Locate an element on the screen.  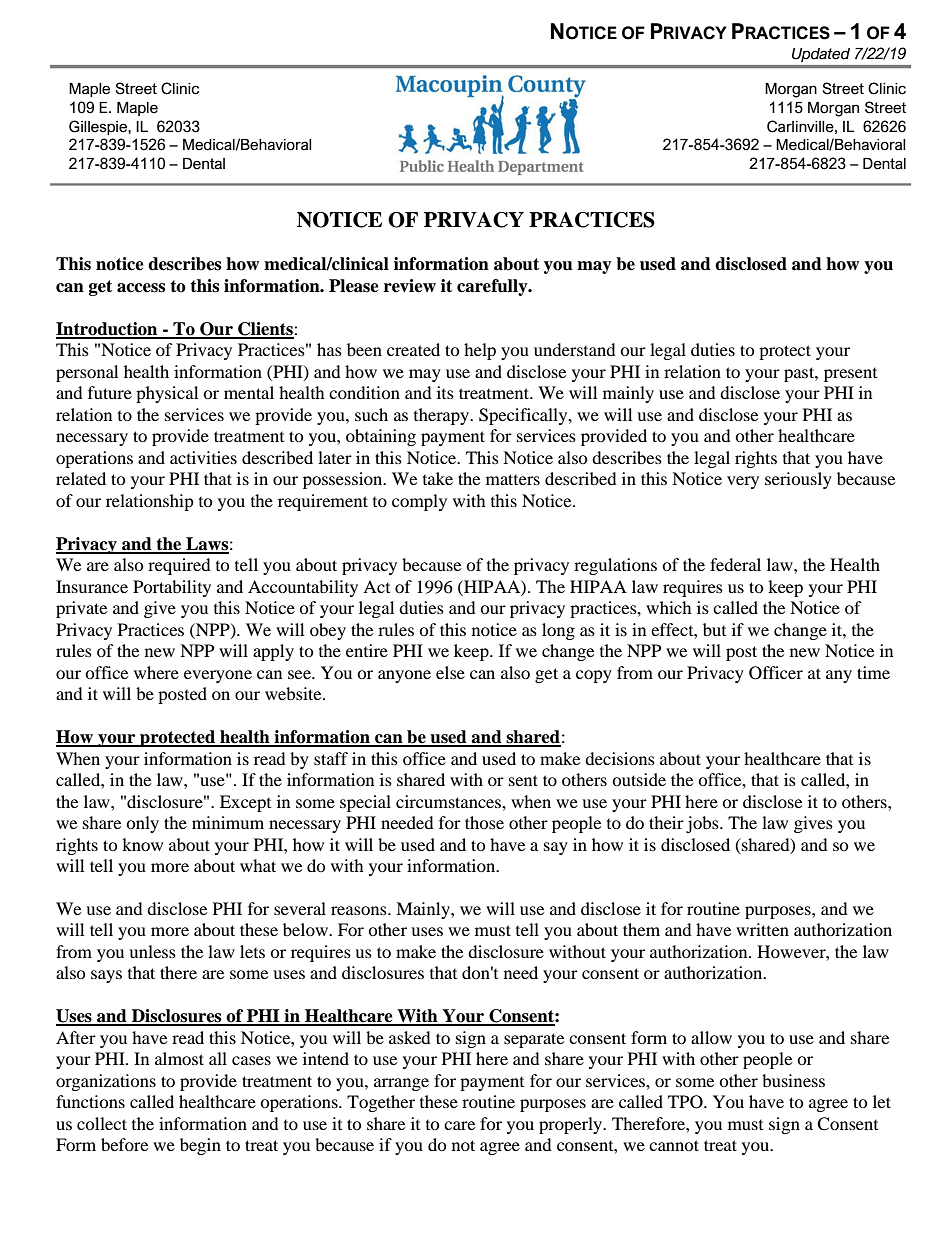
access is located at coordinates (141, 288).
